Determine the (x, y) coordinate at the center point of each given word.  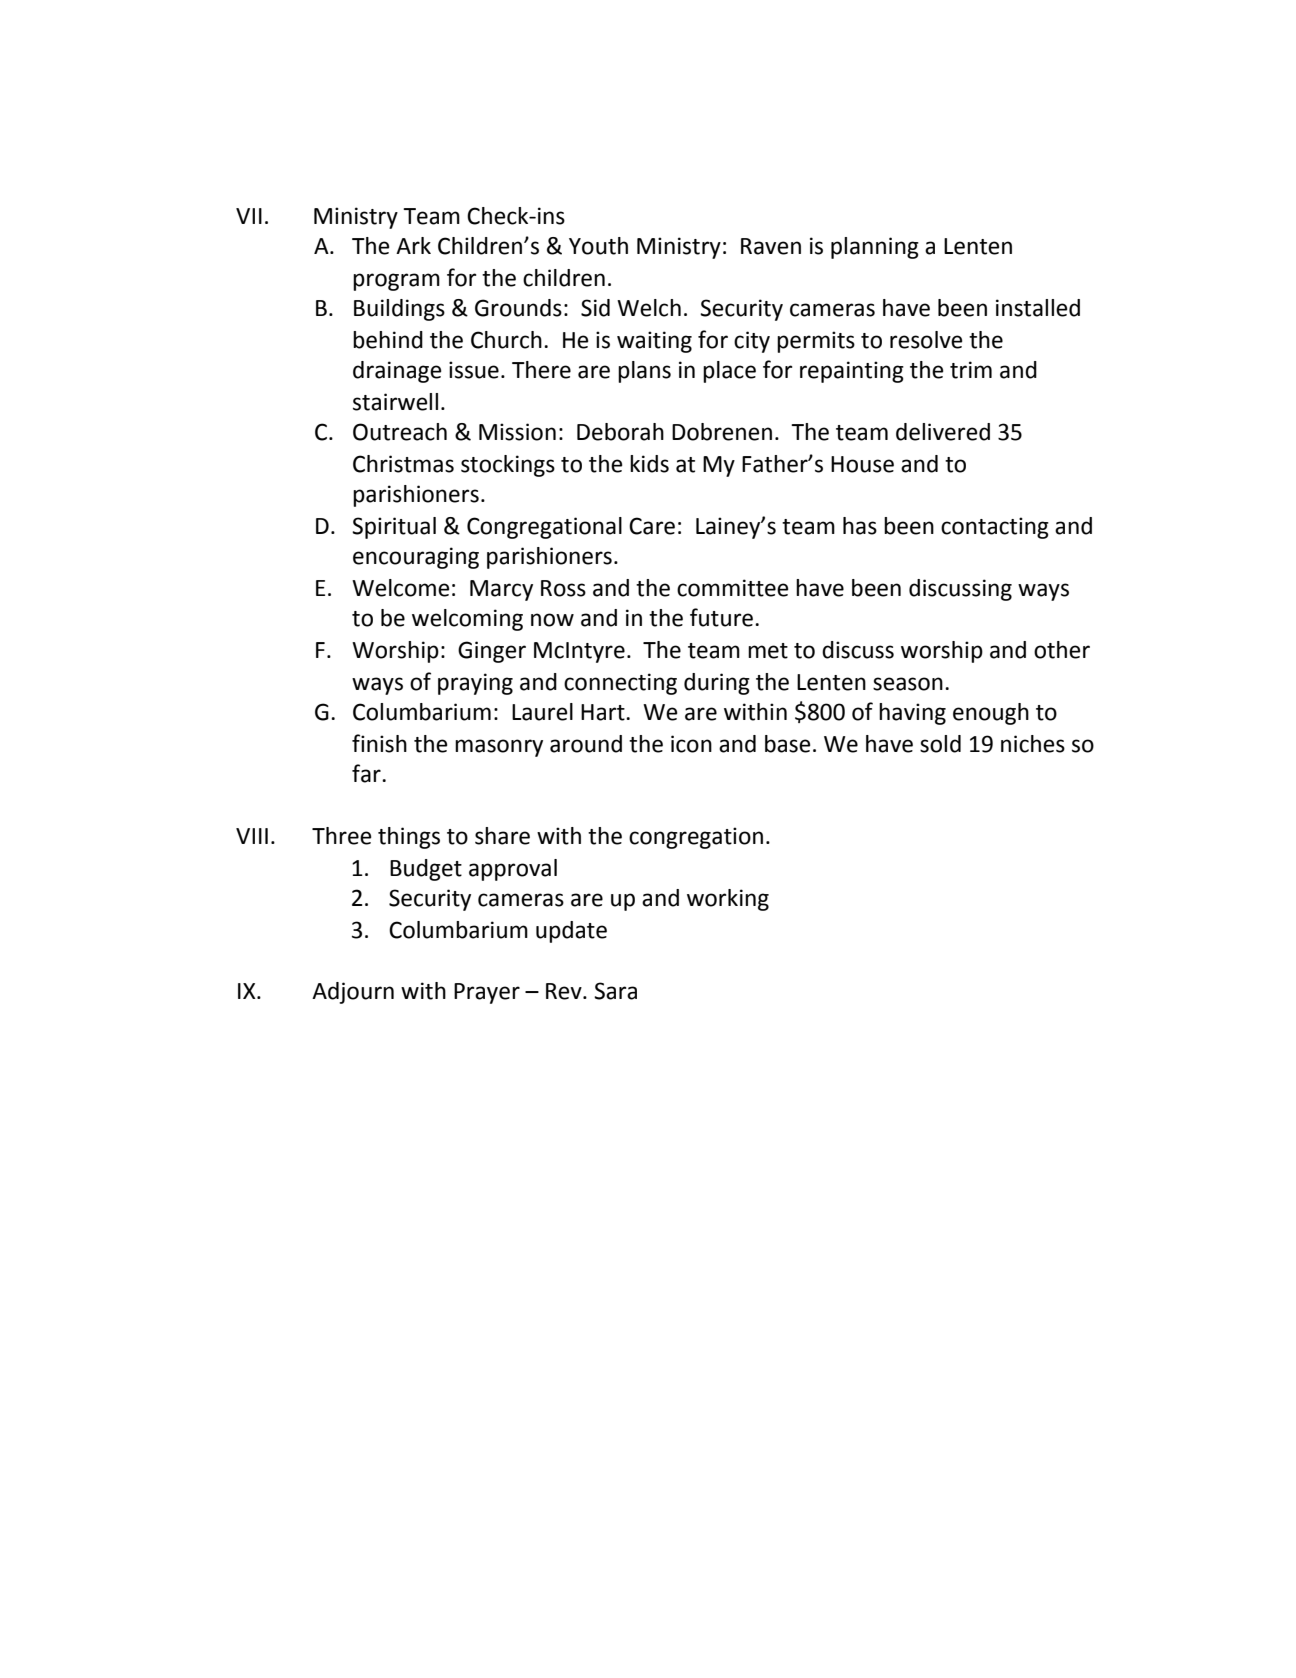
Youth (598, 246)
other (1062, 650)
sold (940, 744)
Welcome (401, 588)
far (367, 773)
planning (875, 248)
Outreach (400, 432)
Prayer (487, 993)
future (721, 617)
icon (691, 744)
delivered (943, 432)
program (396, 282)
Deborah (620, 432)
